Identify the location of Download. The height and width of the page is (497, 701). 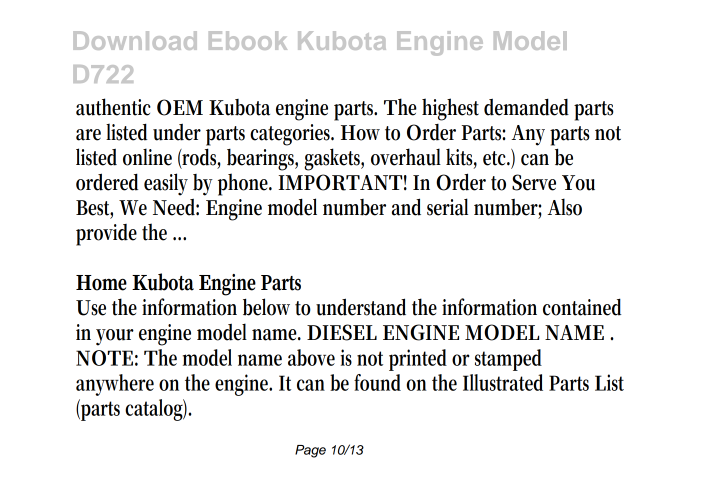
(135, 40).
